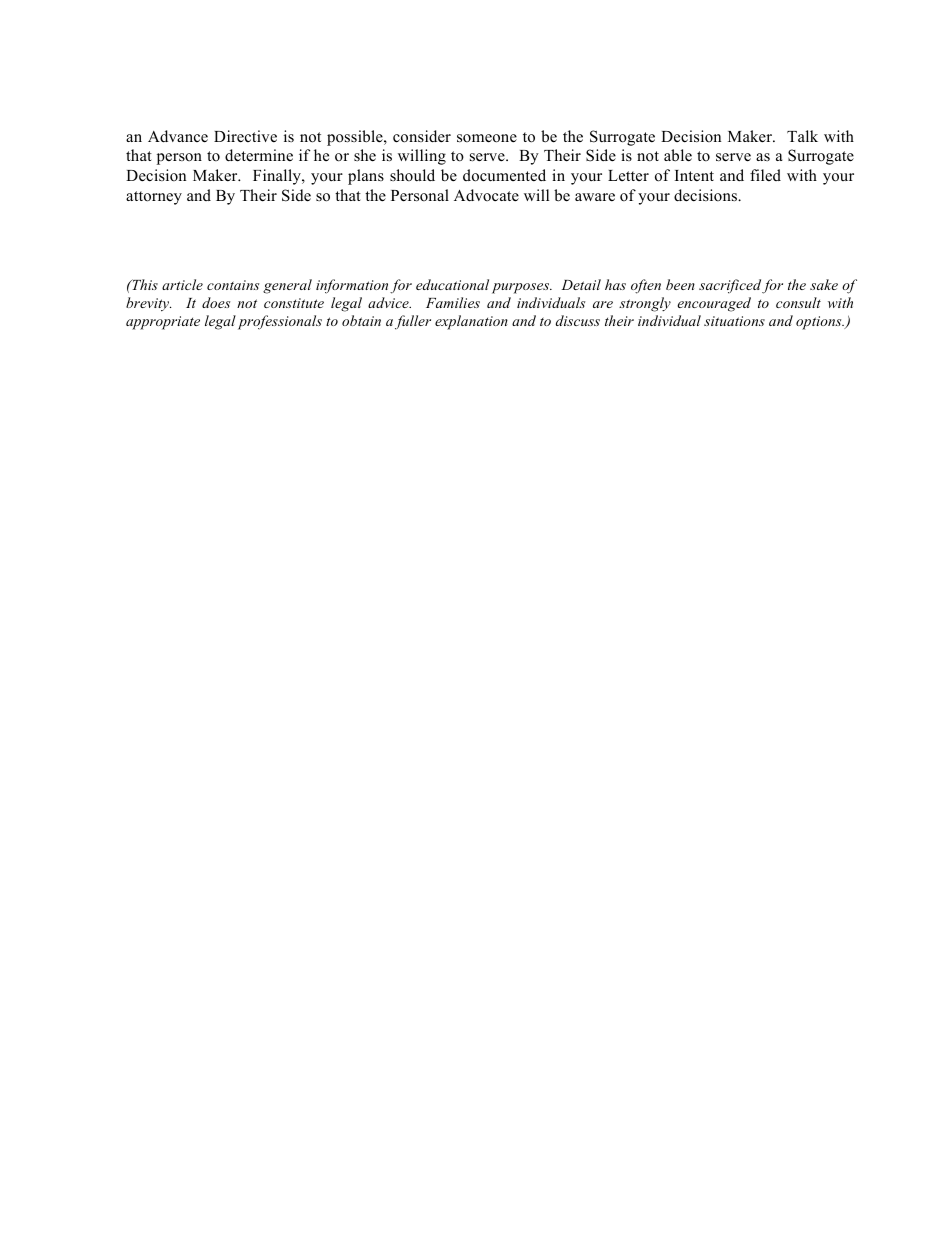 This screenshot has height=1233, width=952. What do you see at coordinates (730, 286) in the screenshot?
I see `sacrificed` at bounding box center [730, 286].
